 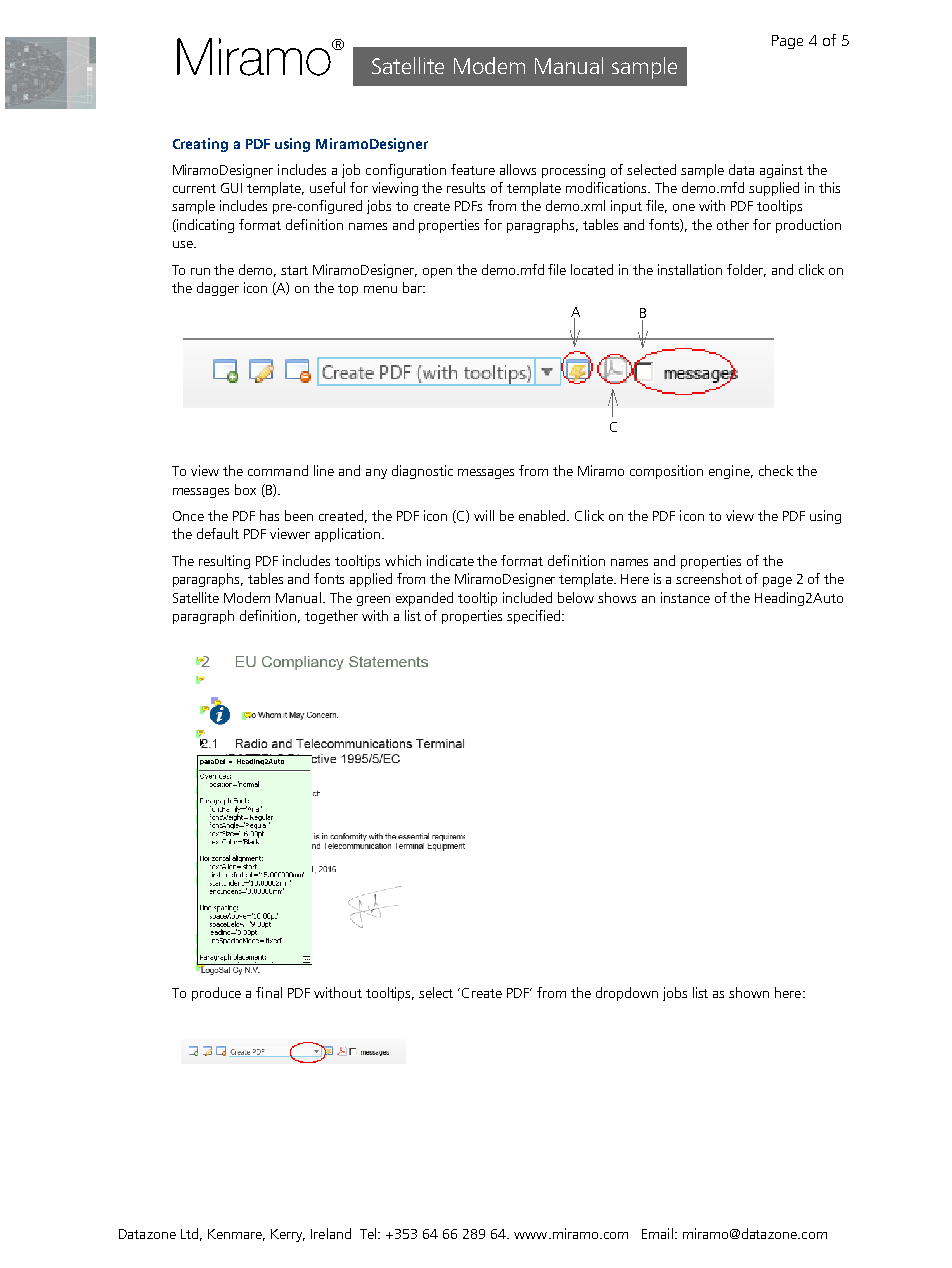 I want to click on check, so click(x=776, y=470).
